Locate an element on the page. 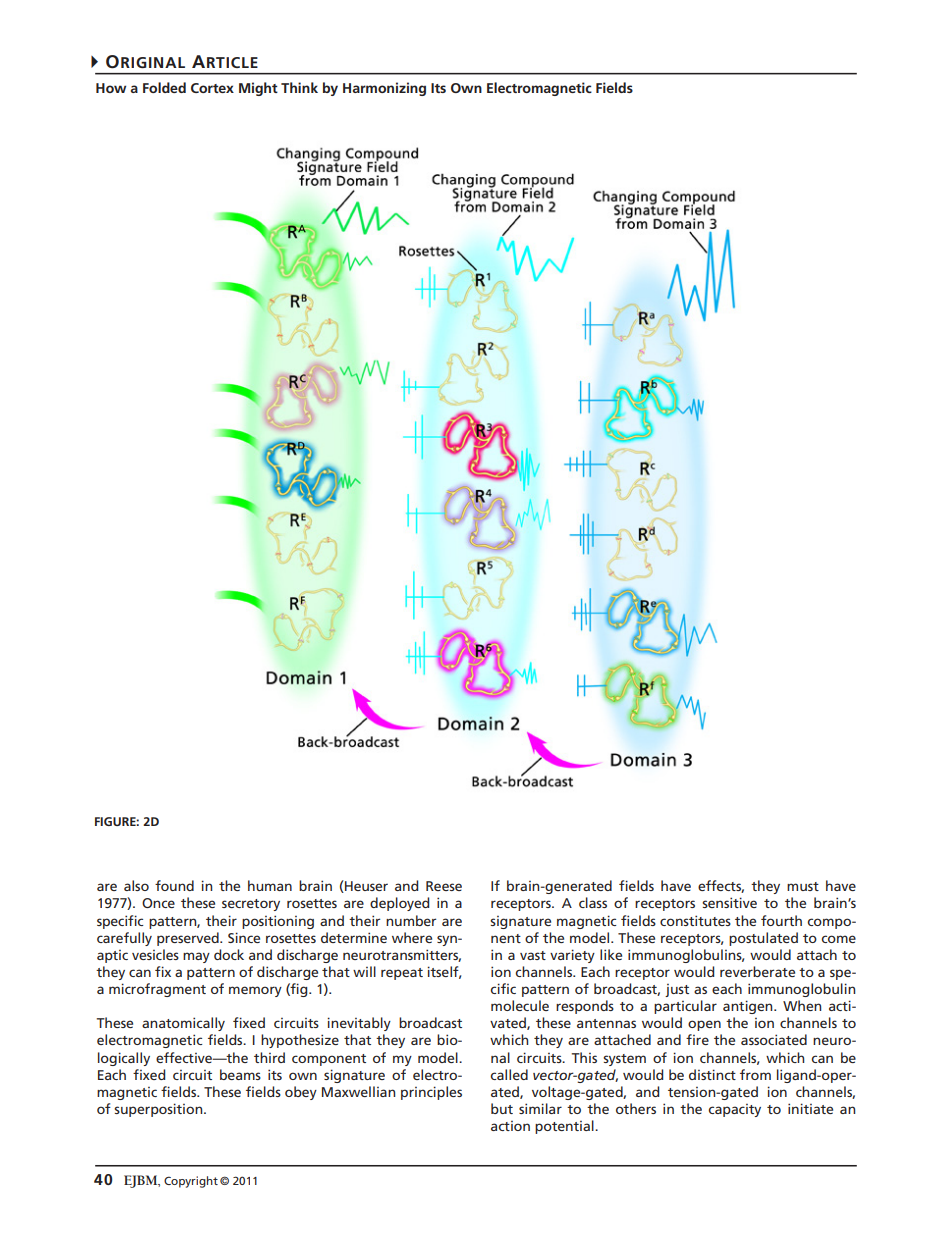 The width and height of the document is (952, 1233). Reese is located at coordinates (444, 886).
